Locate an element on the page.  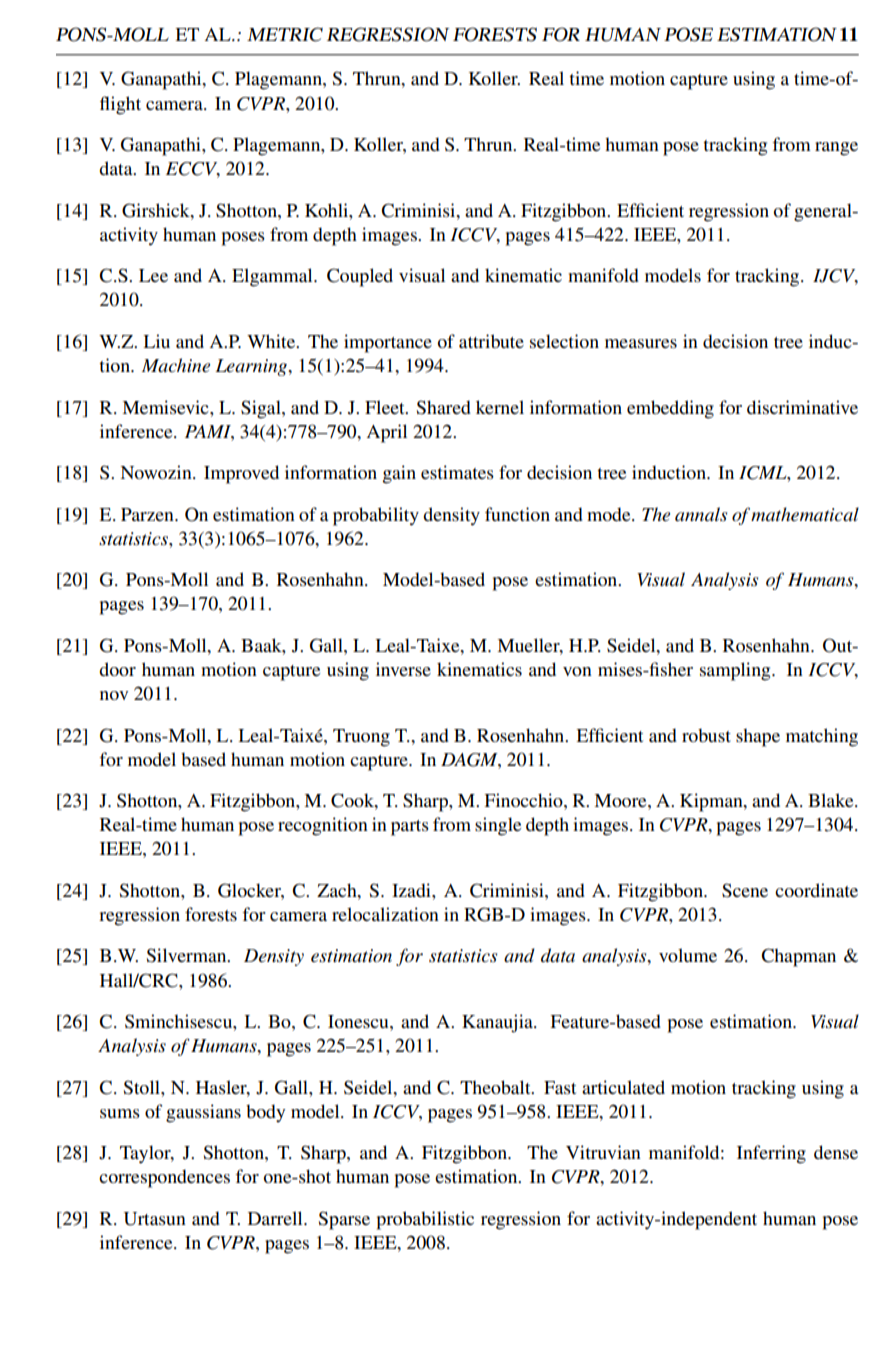
correspondences is located at coordinates (164, 1178).
